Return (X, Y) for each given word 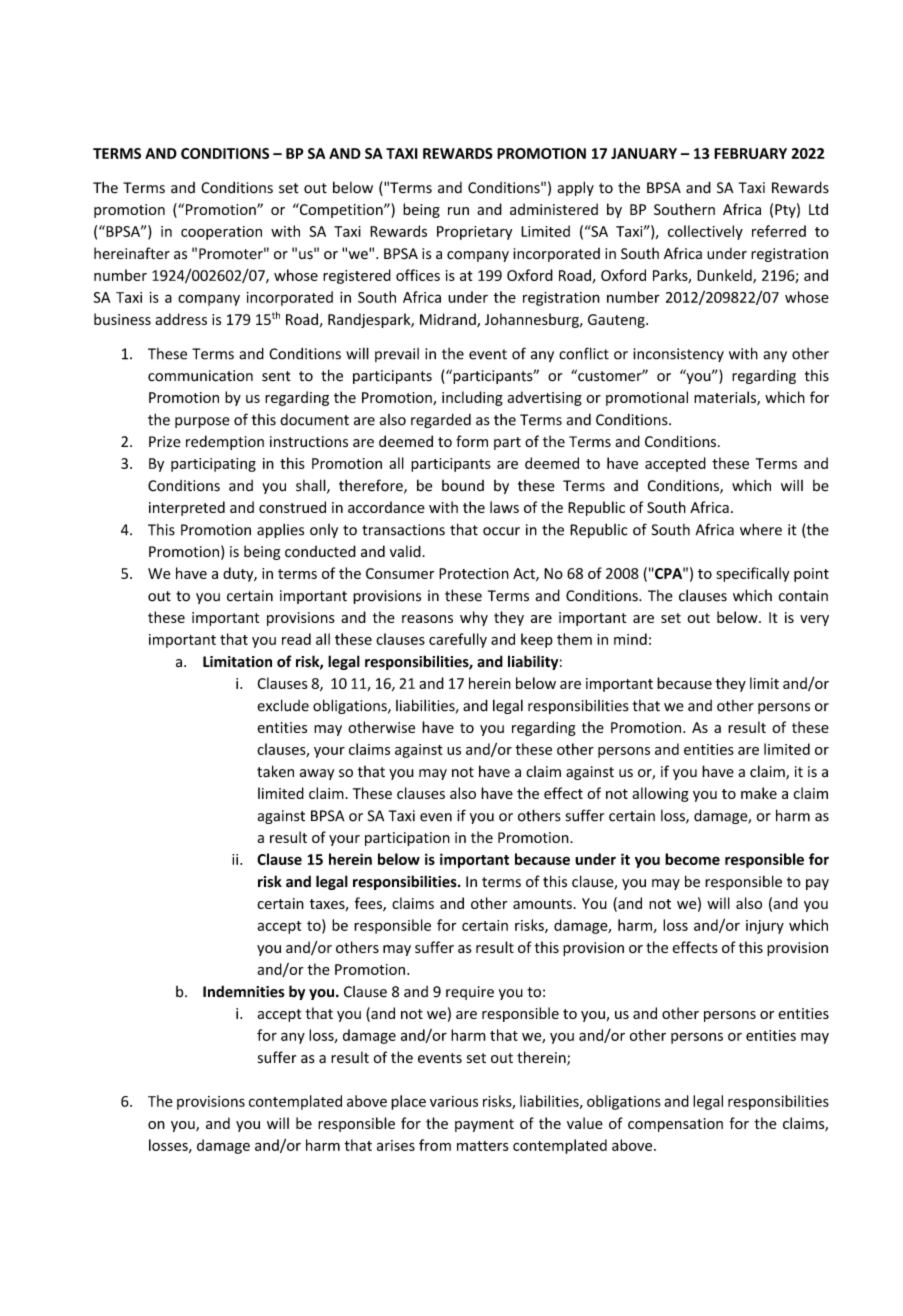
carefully (458, 640)
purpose (202, 422)
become (692, 859)
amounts (542, 904)
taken (275, 771)
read (296, 639)
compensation (675, 1125)
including (472, 398)
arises (396, 1145)
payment (484, 1125)
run (458, 211)
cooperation (221, 233)
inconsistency (678, 355)
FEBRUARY (750, 153)
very (814, 620)
